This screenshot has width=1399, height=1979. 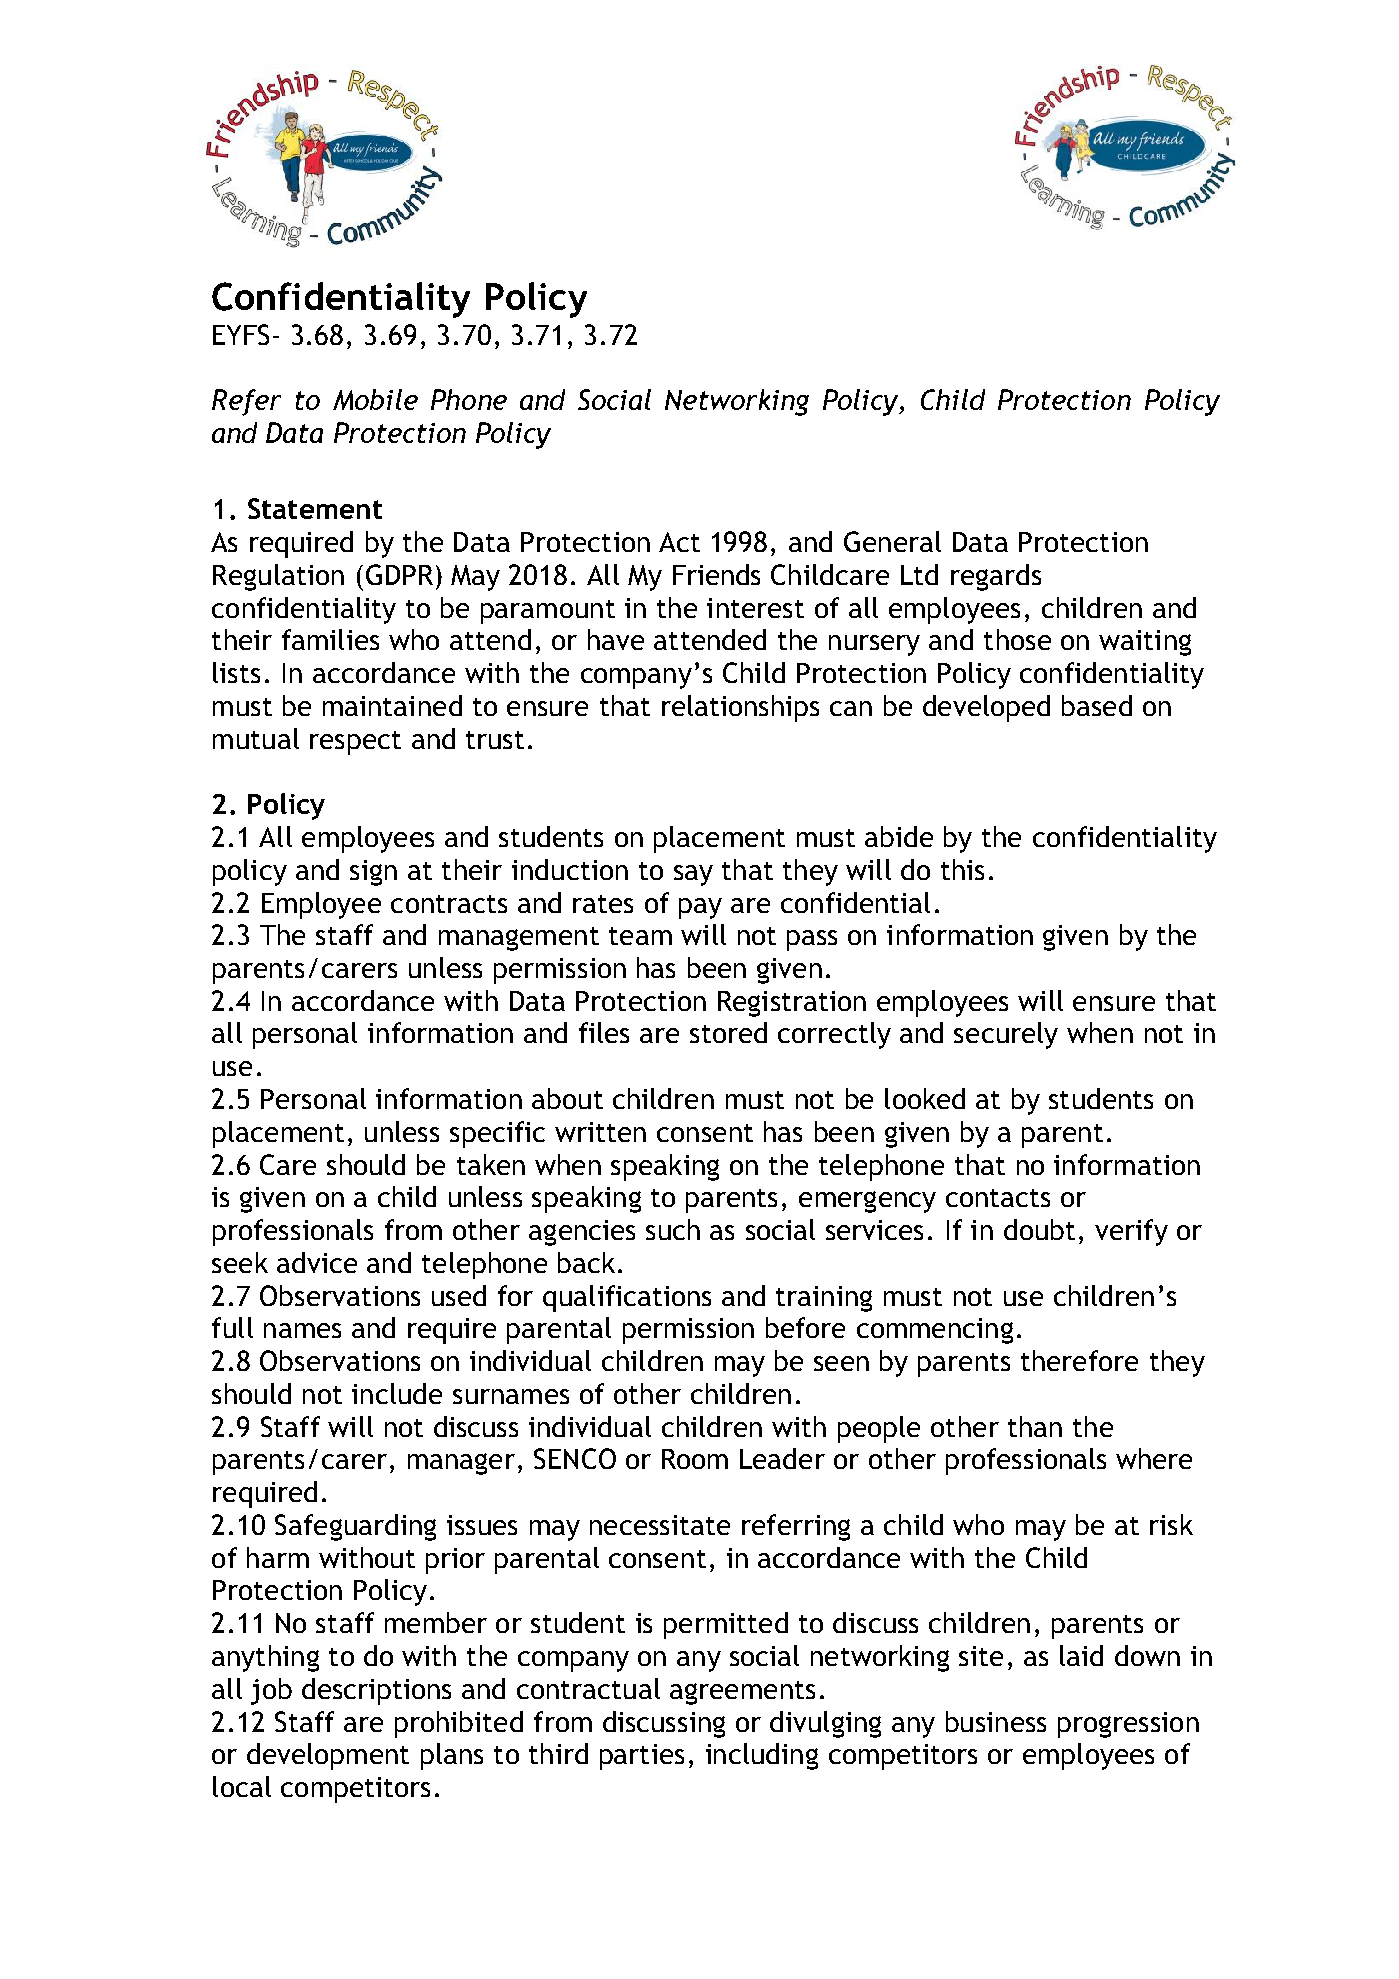 I want to click on Mobile, so click(x=375, y=399).
